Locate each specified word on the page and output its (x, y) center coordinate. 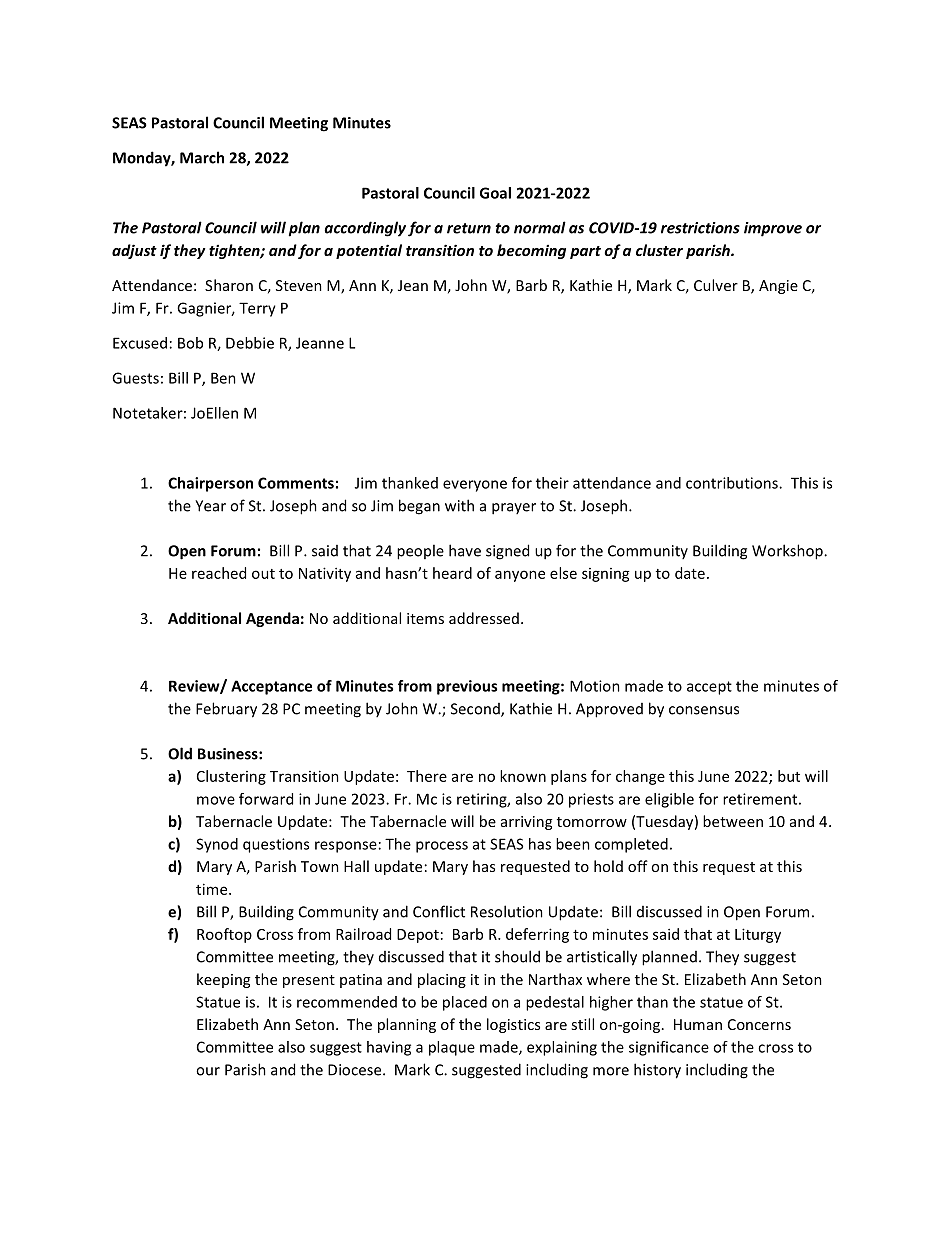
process (442, 847)
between (733, 821)
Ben (223, 378)
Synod (217, 845)
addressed (484, 618)
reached (219, 573)
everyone (475, 486)
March (202, 157)
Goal (495, 193)
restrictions (700, 228)
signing (606, 575)
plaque (452, 1048)
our (208, 1071)
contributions (733, 483)
